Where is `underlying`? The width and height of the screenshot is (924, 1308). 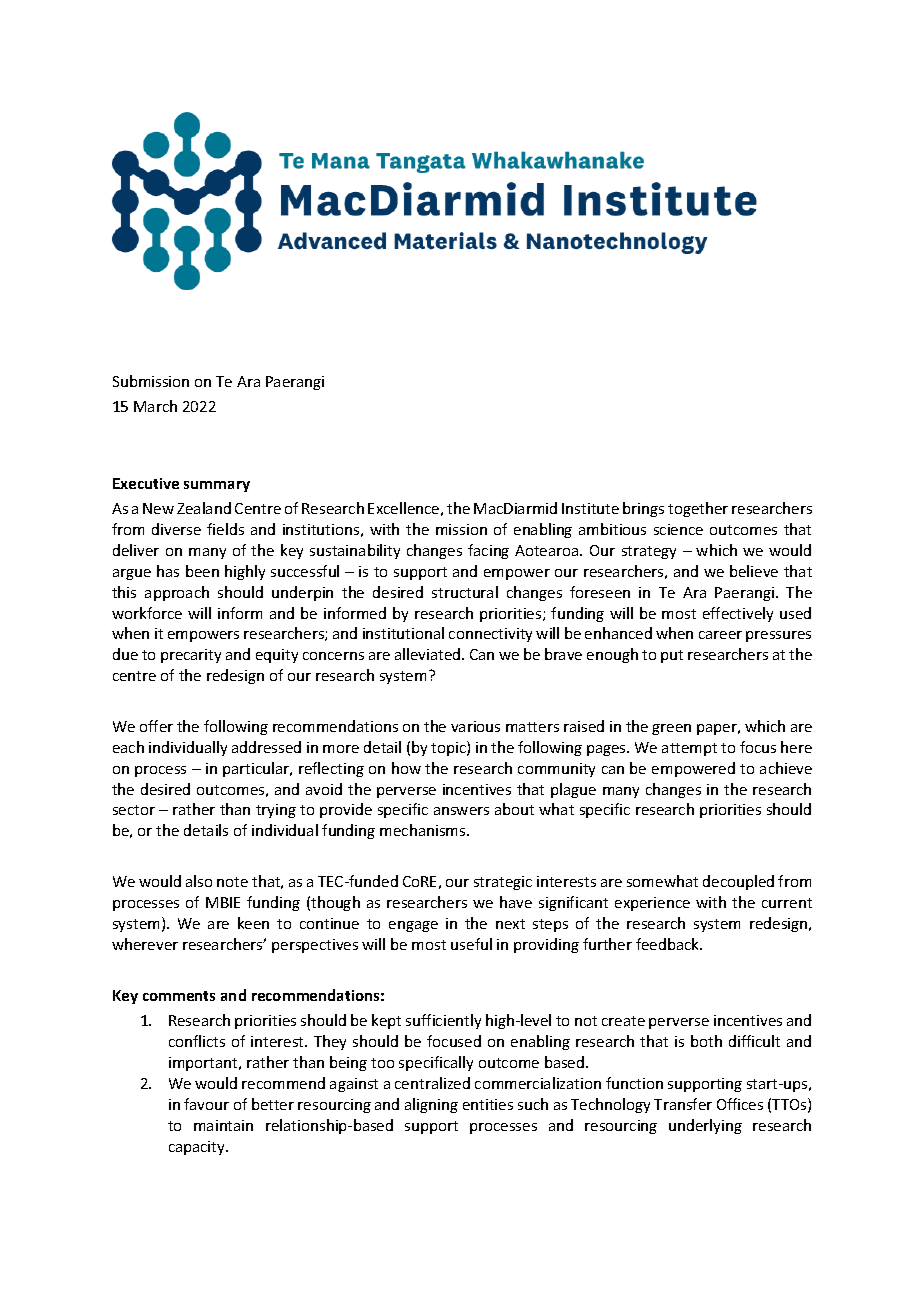 underlying is located at coordinates (705, 1126).
